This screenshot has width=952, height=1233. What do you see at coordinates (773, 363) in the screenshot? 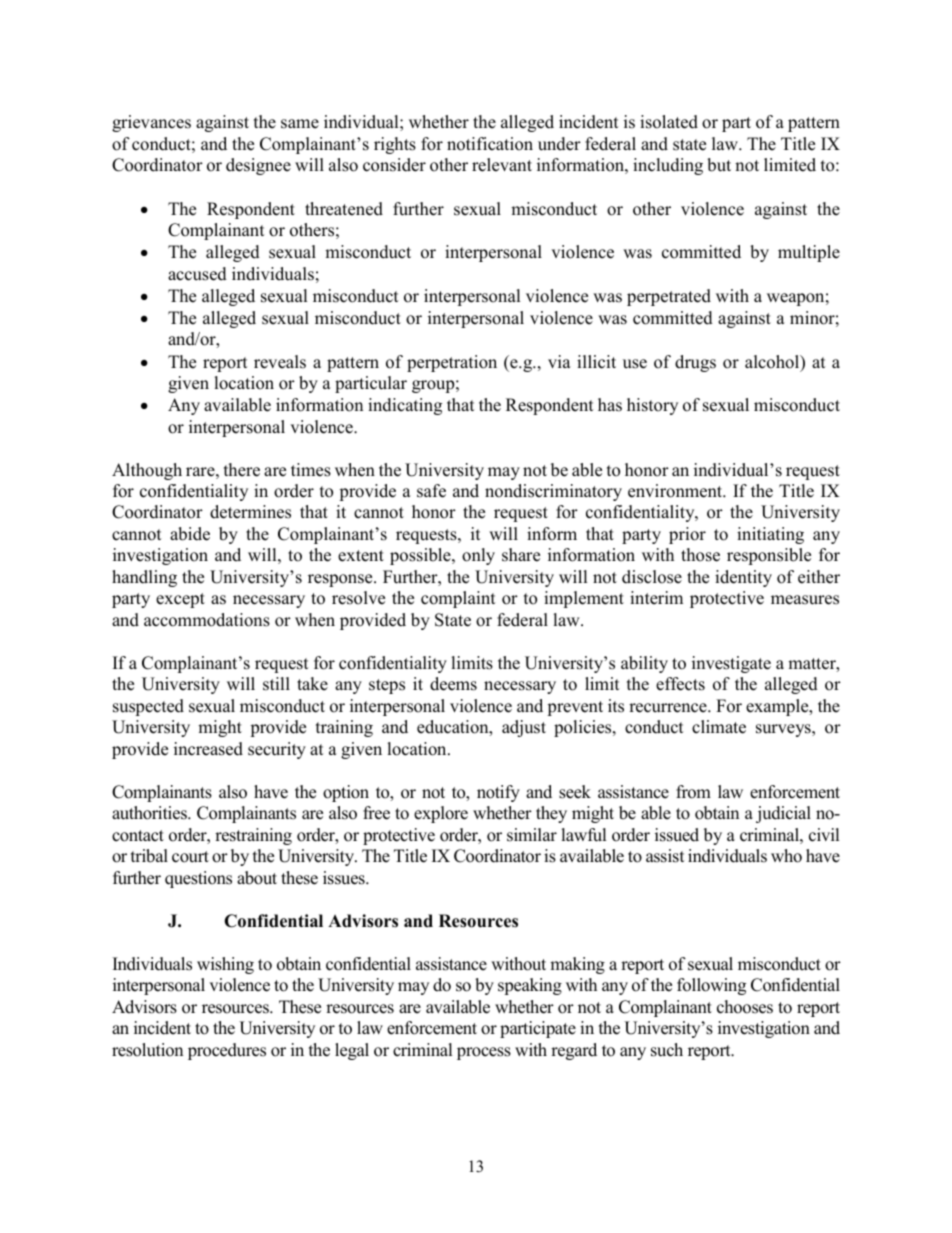
I see `alcohol` at bounding box center [773, 363].
